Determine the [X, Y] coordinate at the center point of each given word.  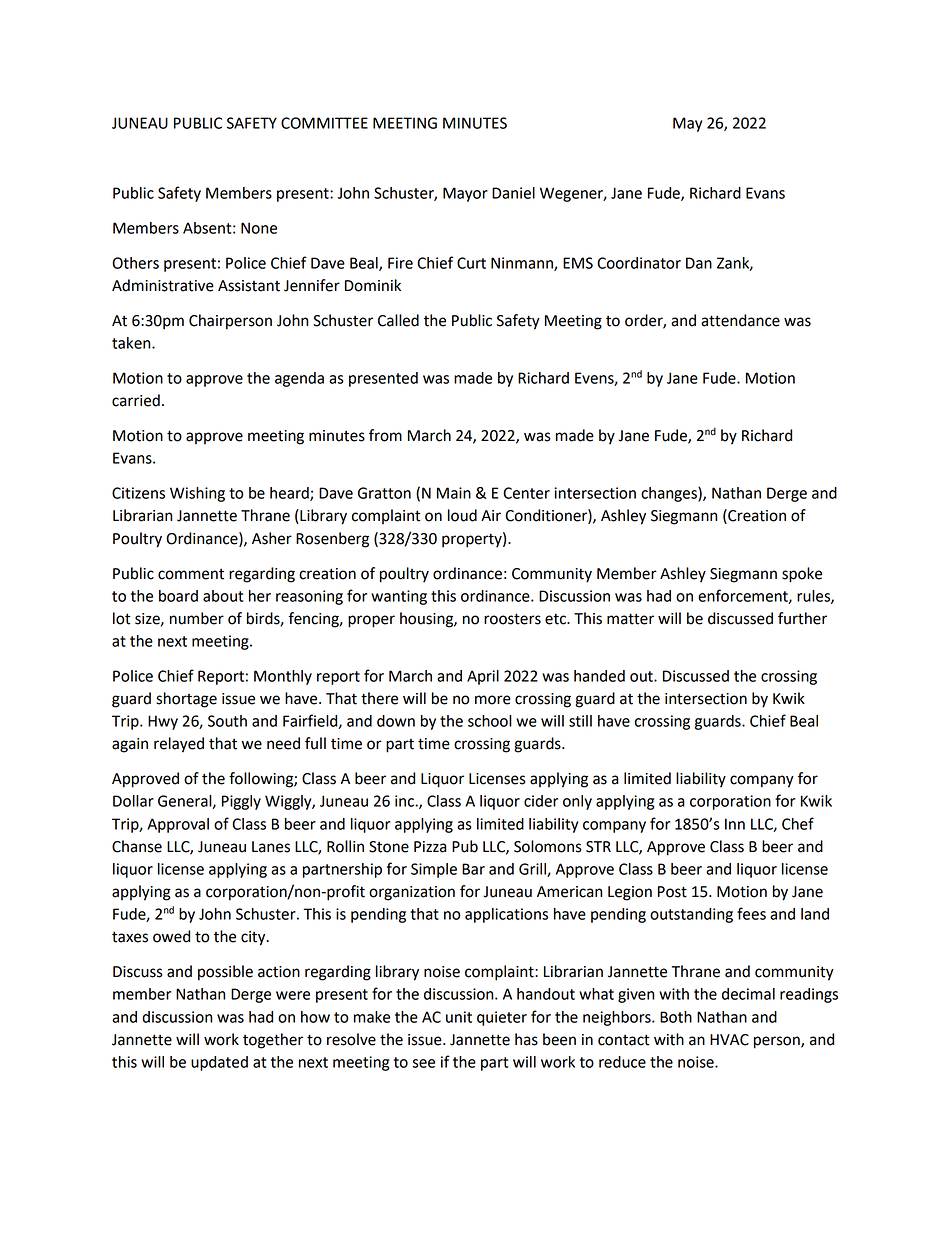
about [223, 596]
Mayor [465, 194]
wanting [399, 597]
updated [219, 1063]
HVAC [729, 1040]
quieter [502, 1018]
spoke [802, 575]
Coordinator [639, 263]
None [259, 228]
